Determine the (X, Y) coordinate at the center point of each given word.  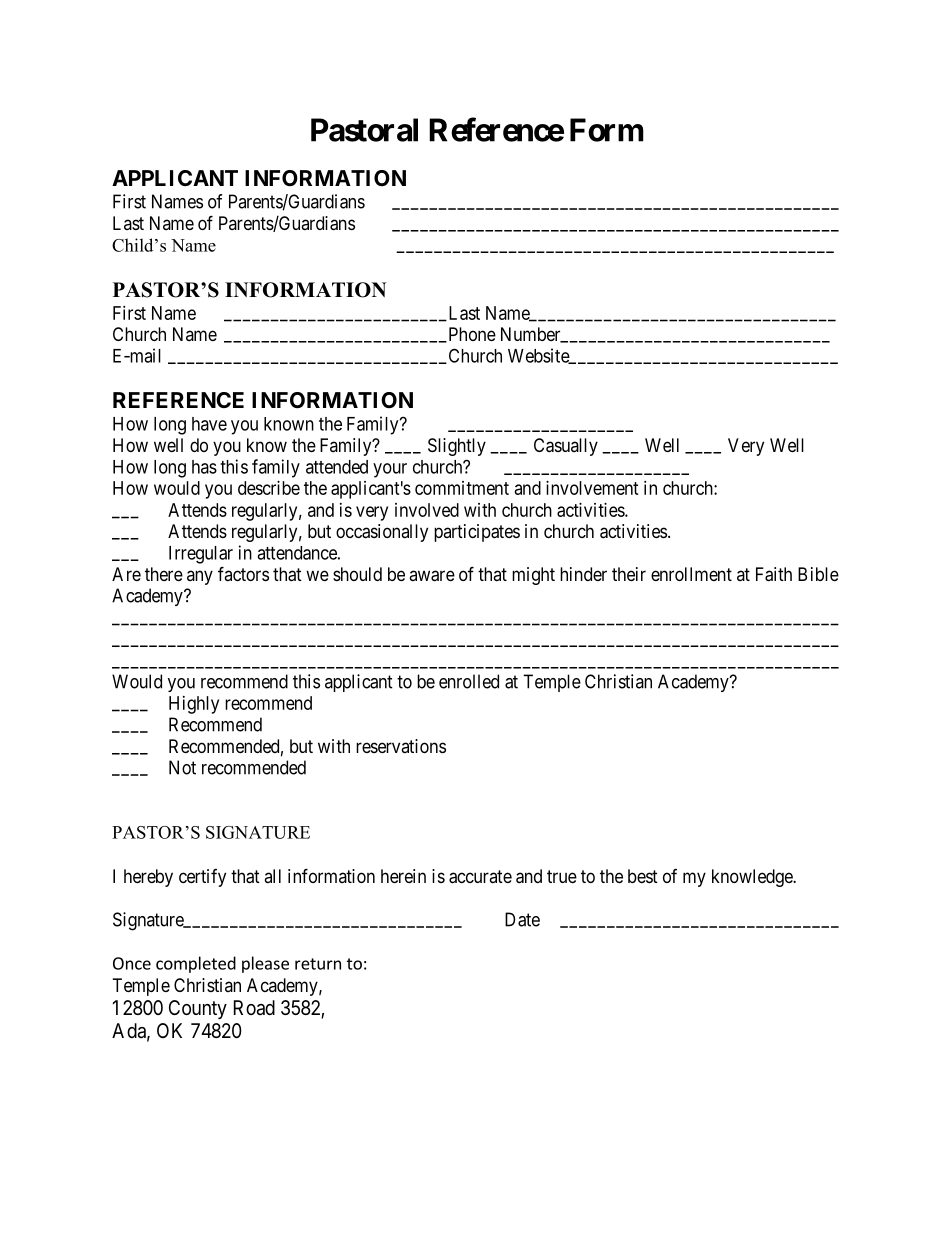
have (209, 424)
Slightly (457, 447)
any (200, 577)
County (198, 1009)
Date (522, 919)
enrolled (469, 681)
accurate (480, 877)
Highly (194, 705)
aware (432, 576)
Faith (774, 574)
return (318, 964)
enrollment (691, 574)
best (643, 876)
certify (202, 878)
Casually (566, 447)
